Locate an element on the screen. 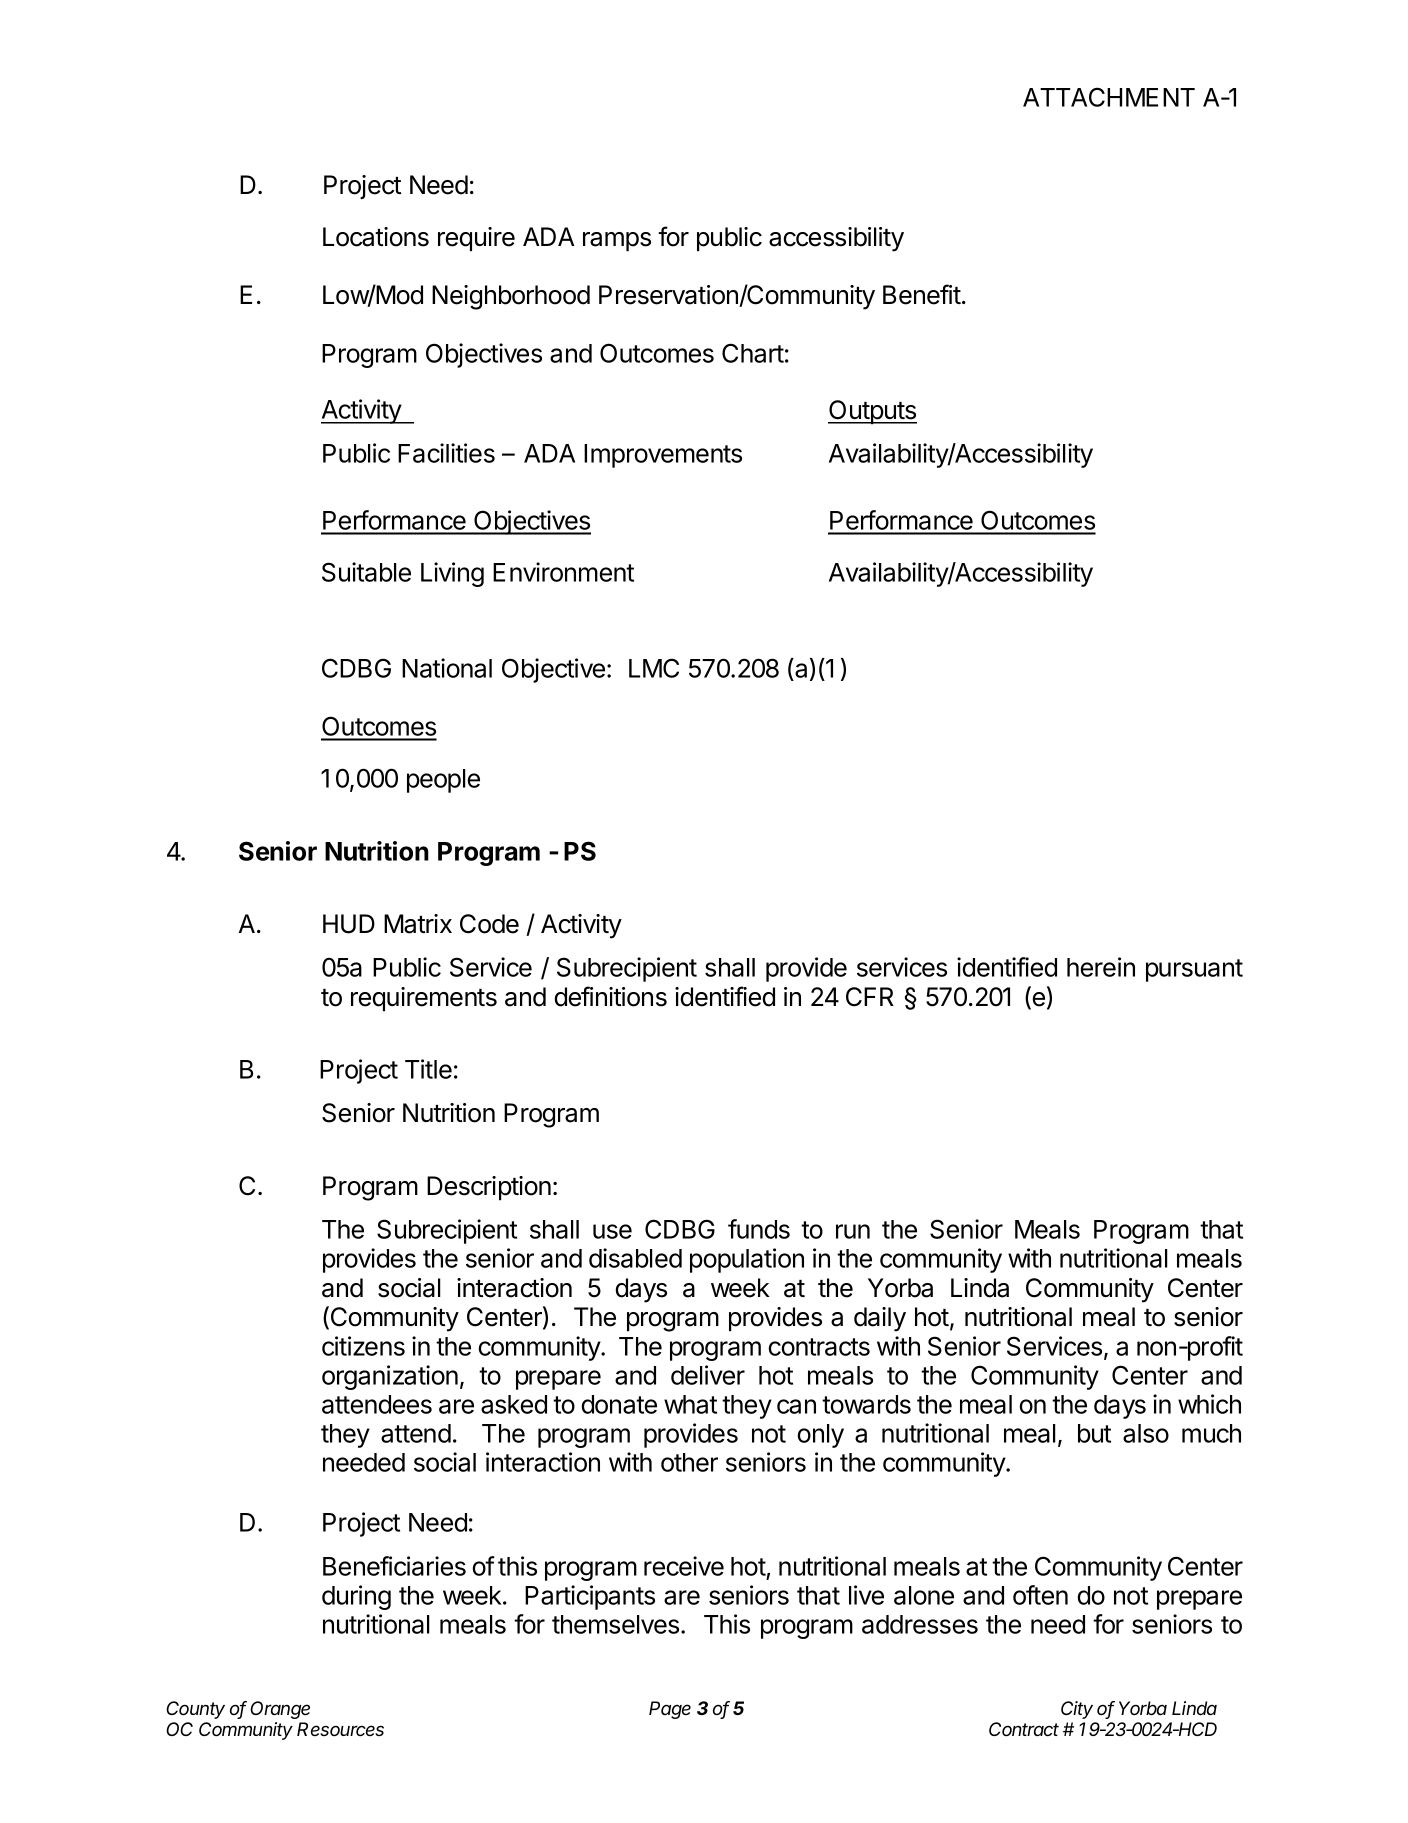 This screenshot has width=1408, height=1823. ramps is located at coordinates (617, 241).
